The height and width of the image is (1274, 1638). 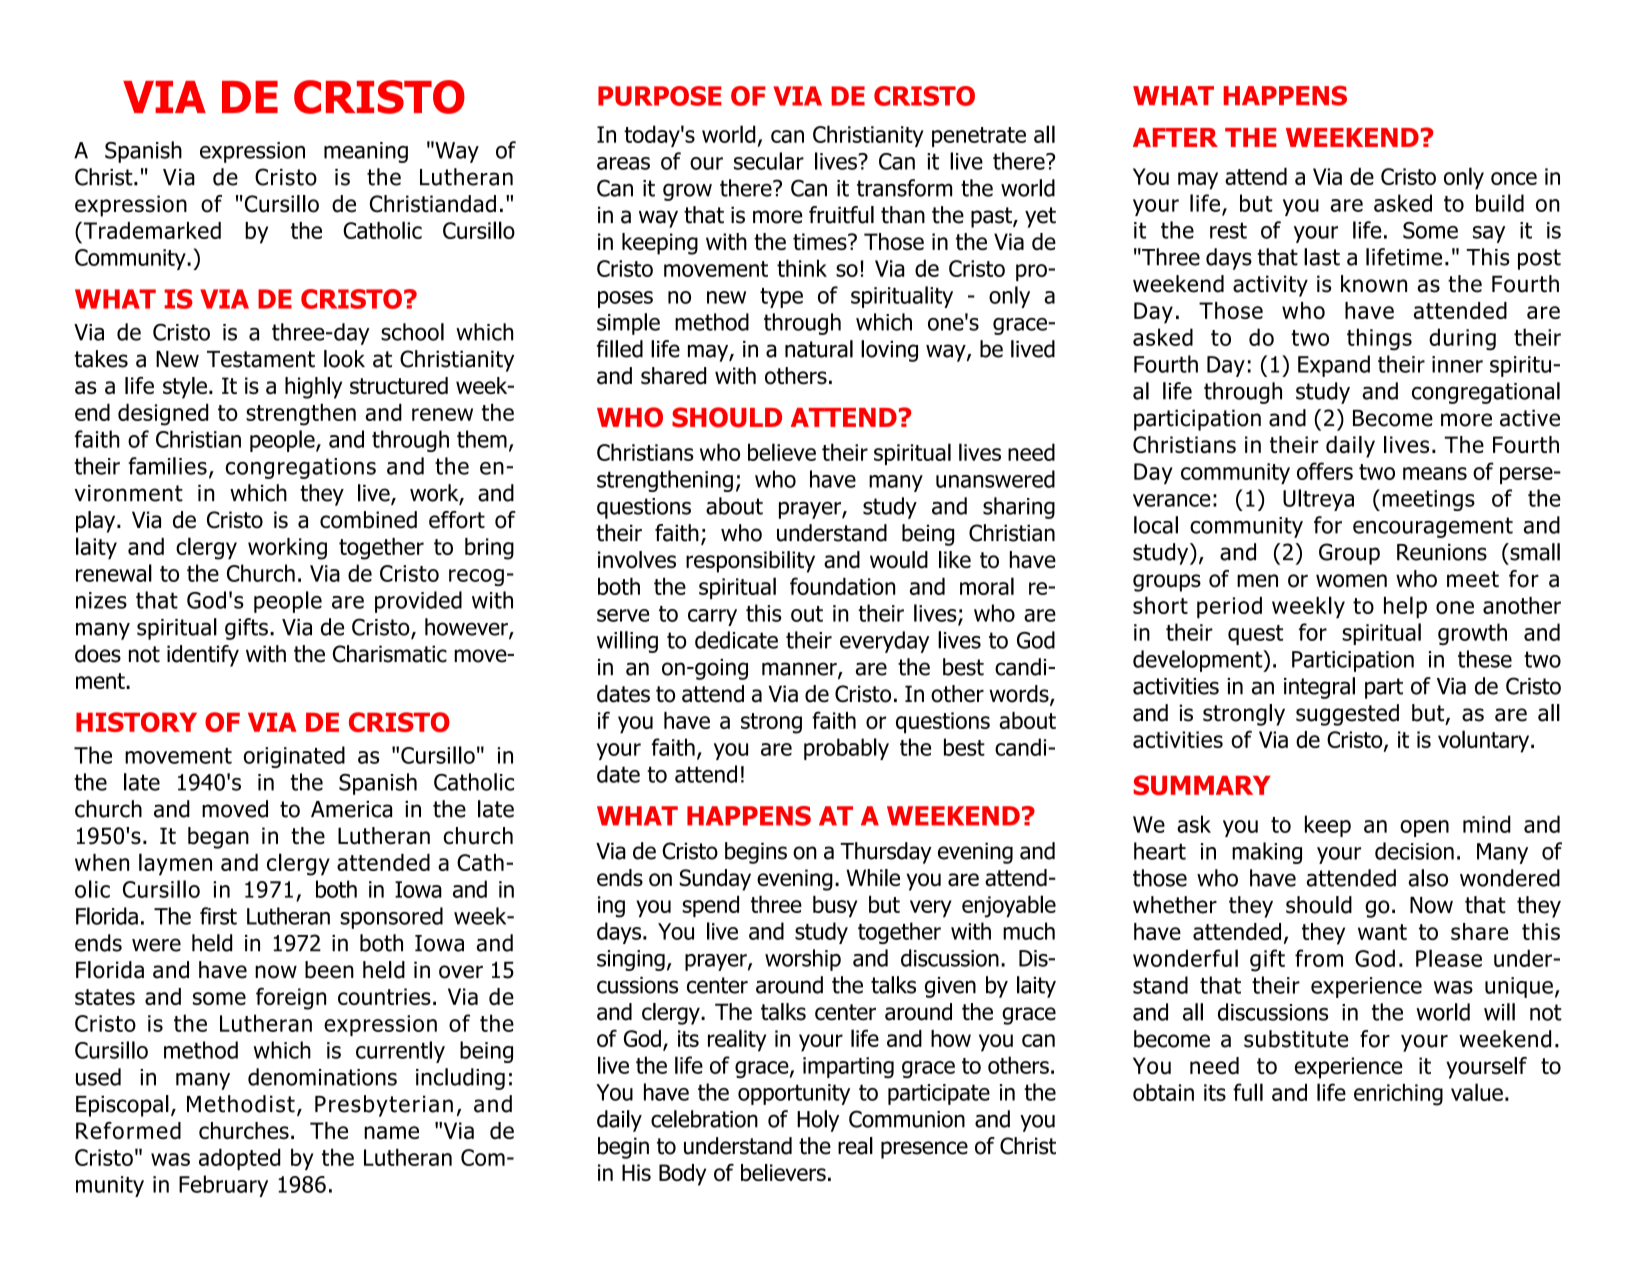 What do you see at coordinates (239, 1159) in the image?
I see `adopted` at bounding box center [239, 1159].
